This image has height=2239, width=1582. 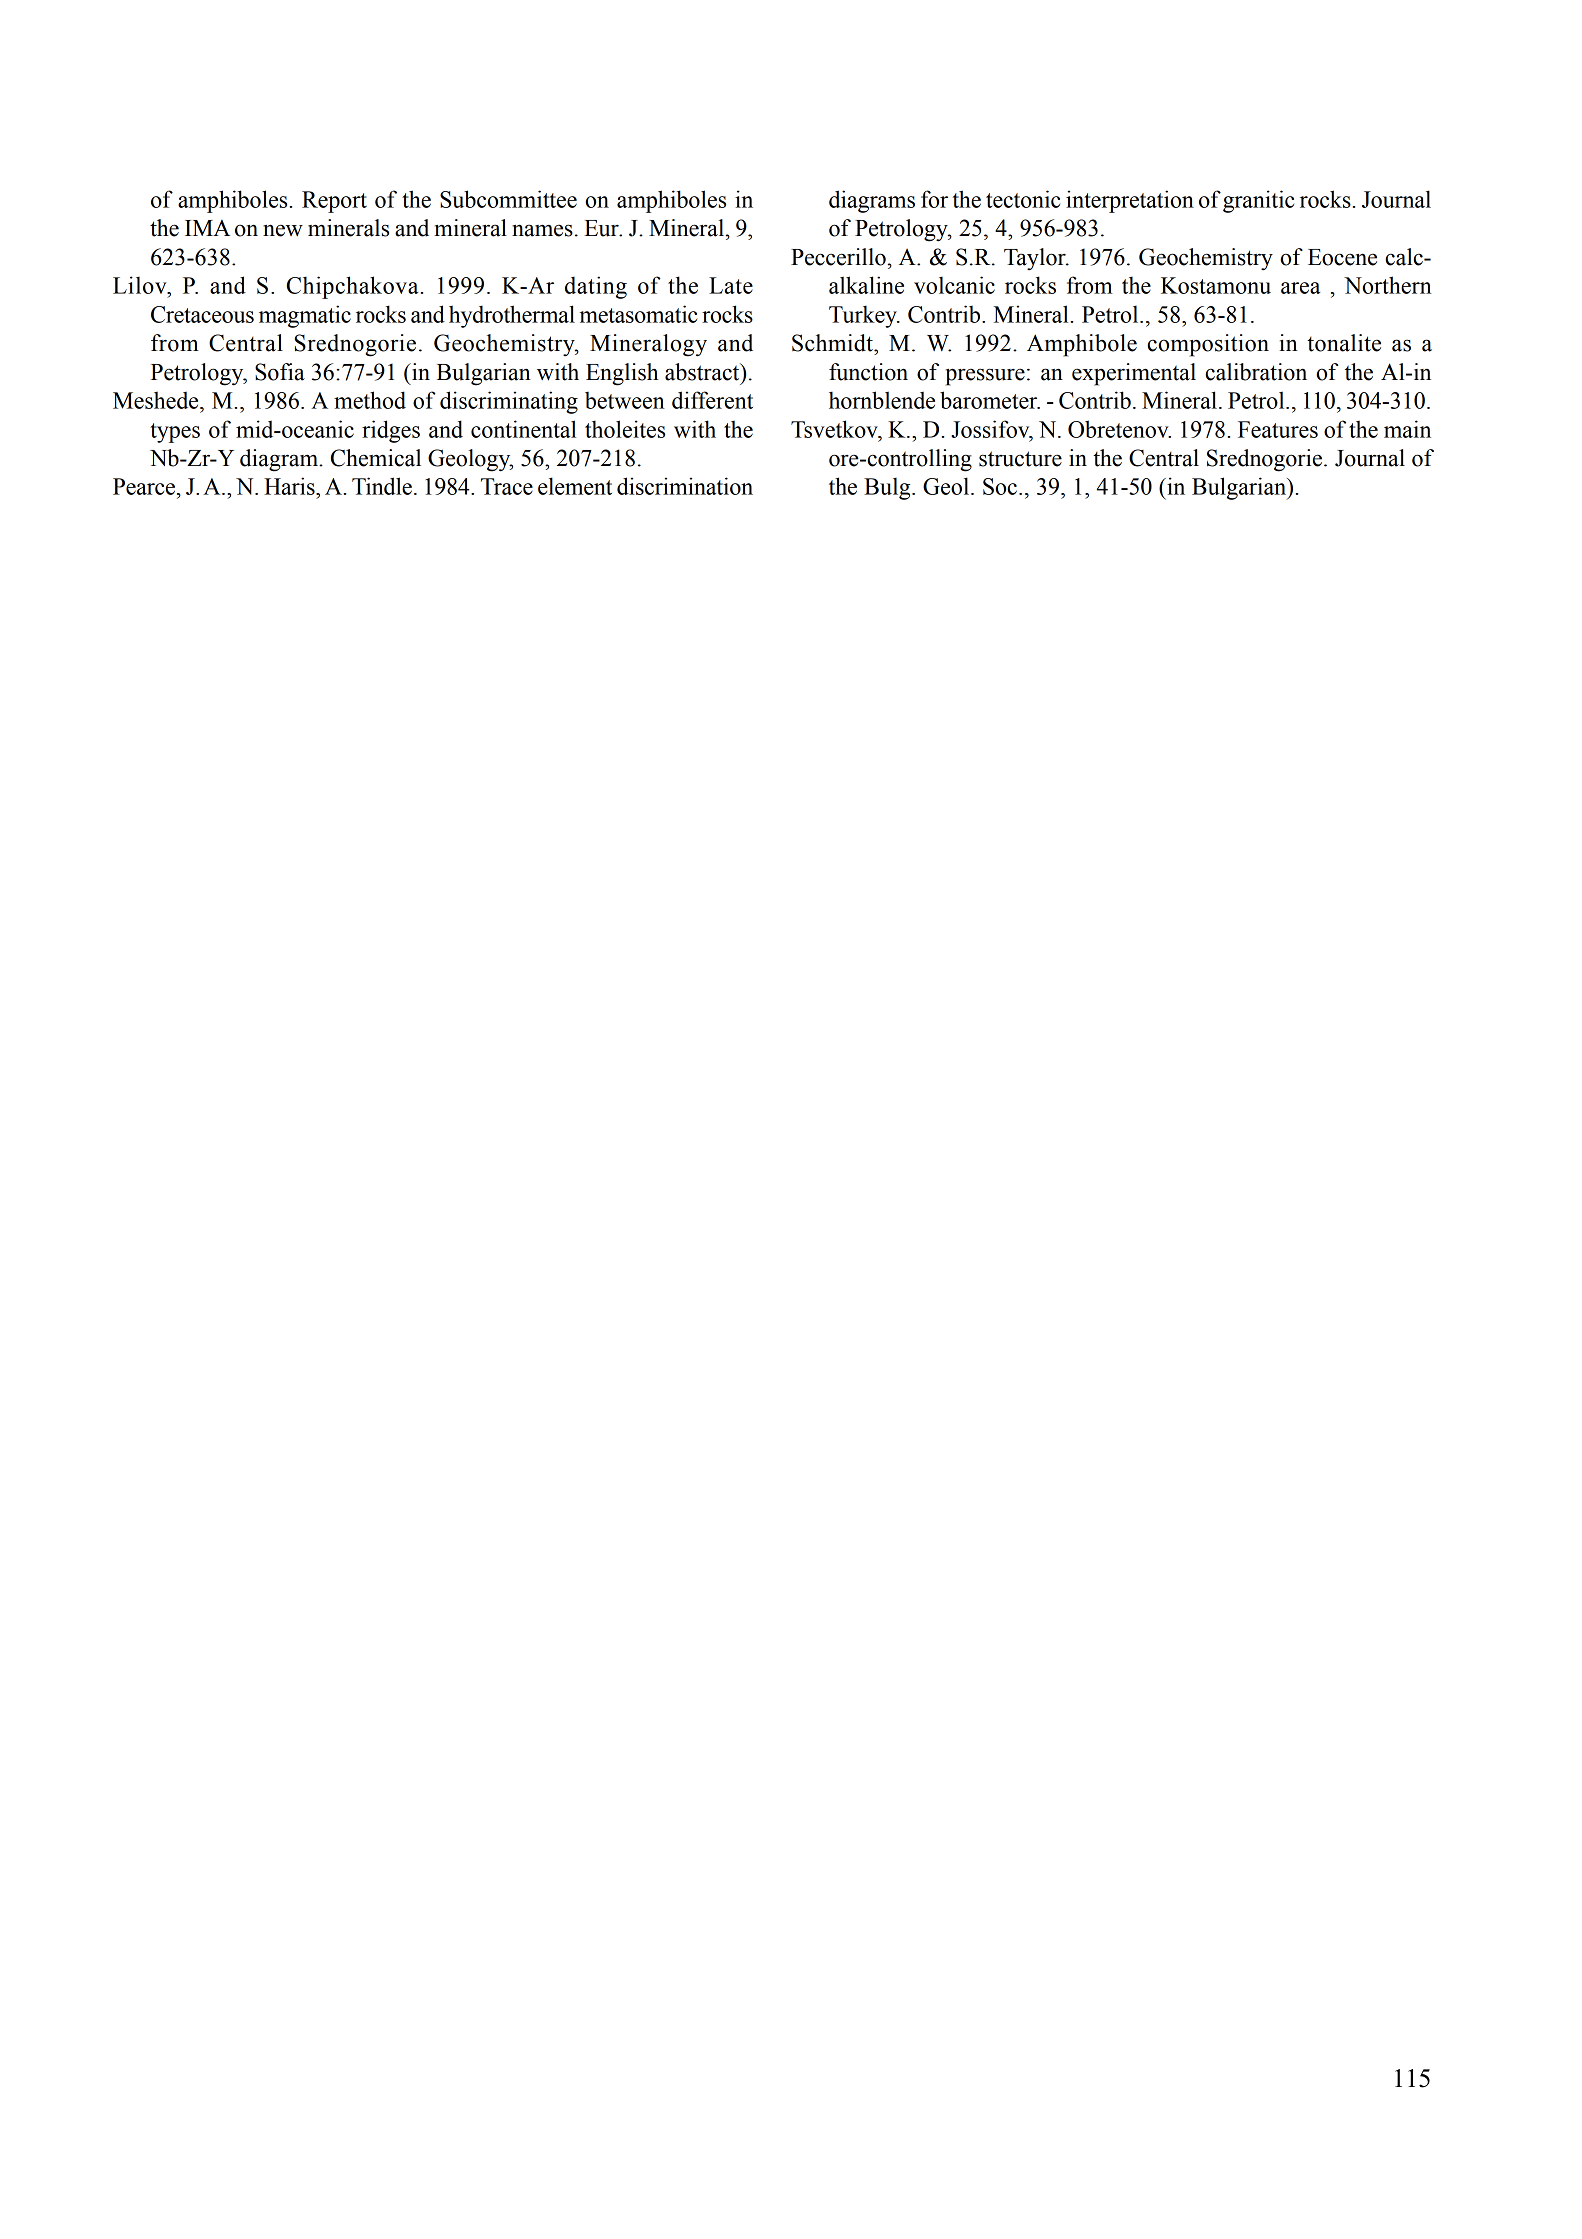 I want to click on magmatic, so click(x=305, y=316).
